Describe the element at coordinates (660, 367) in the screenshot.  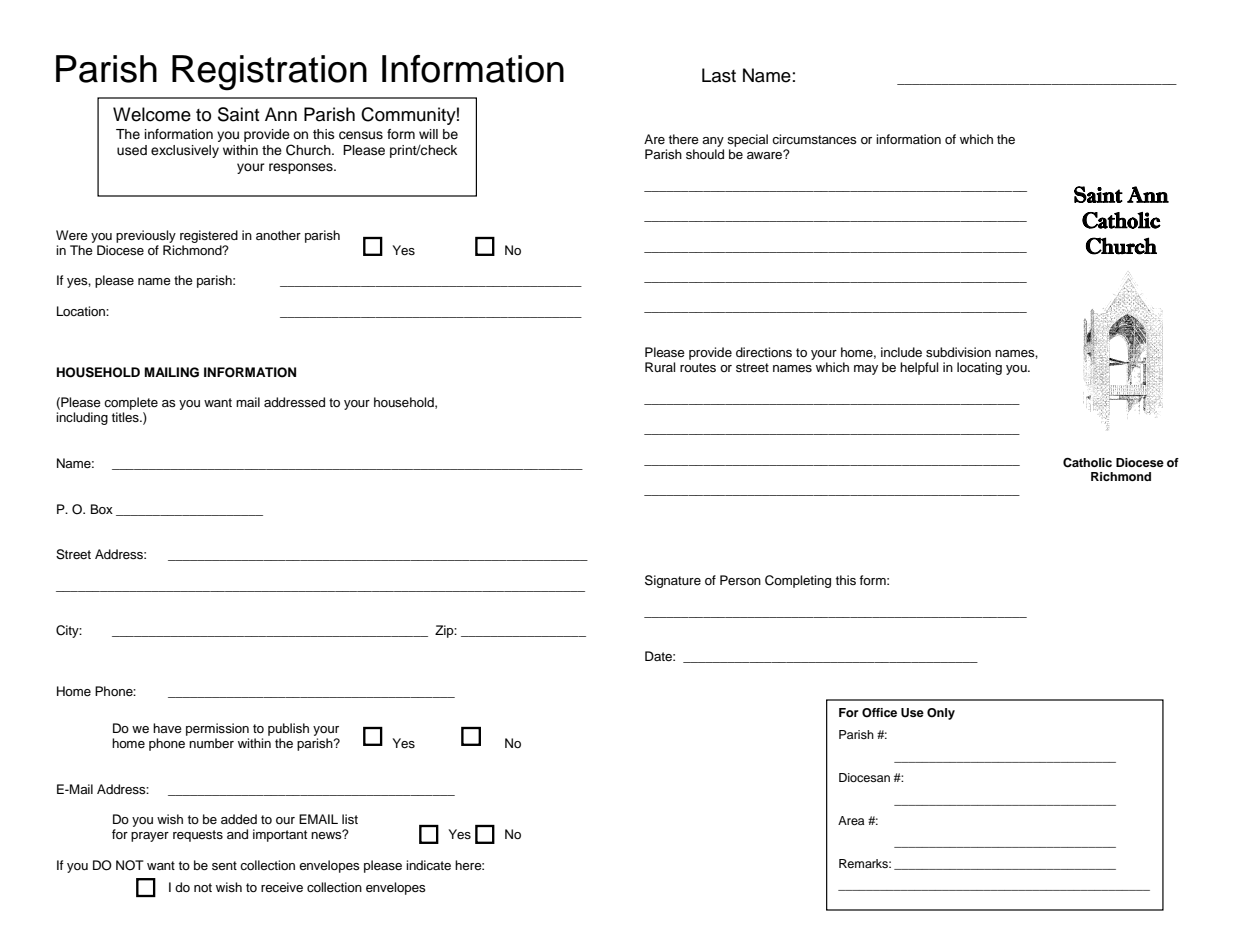
I see `Rural` at that location.
